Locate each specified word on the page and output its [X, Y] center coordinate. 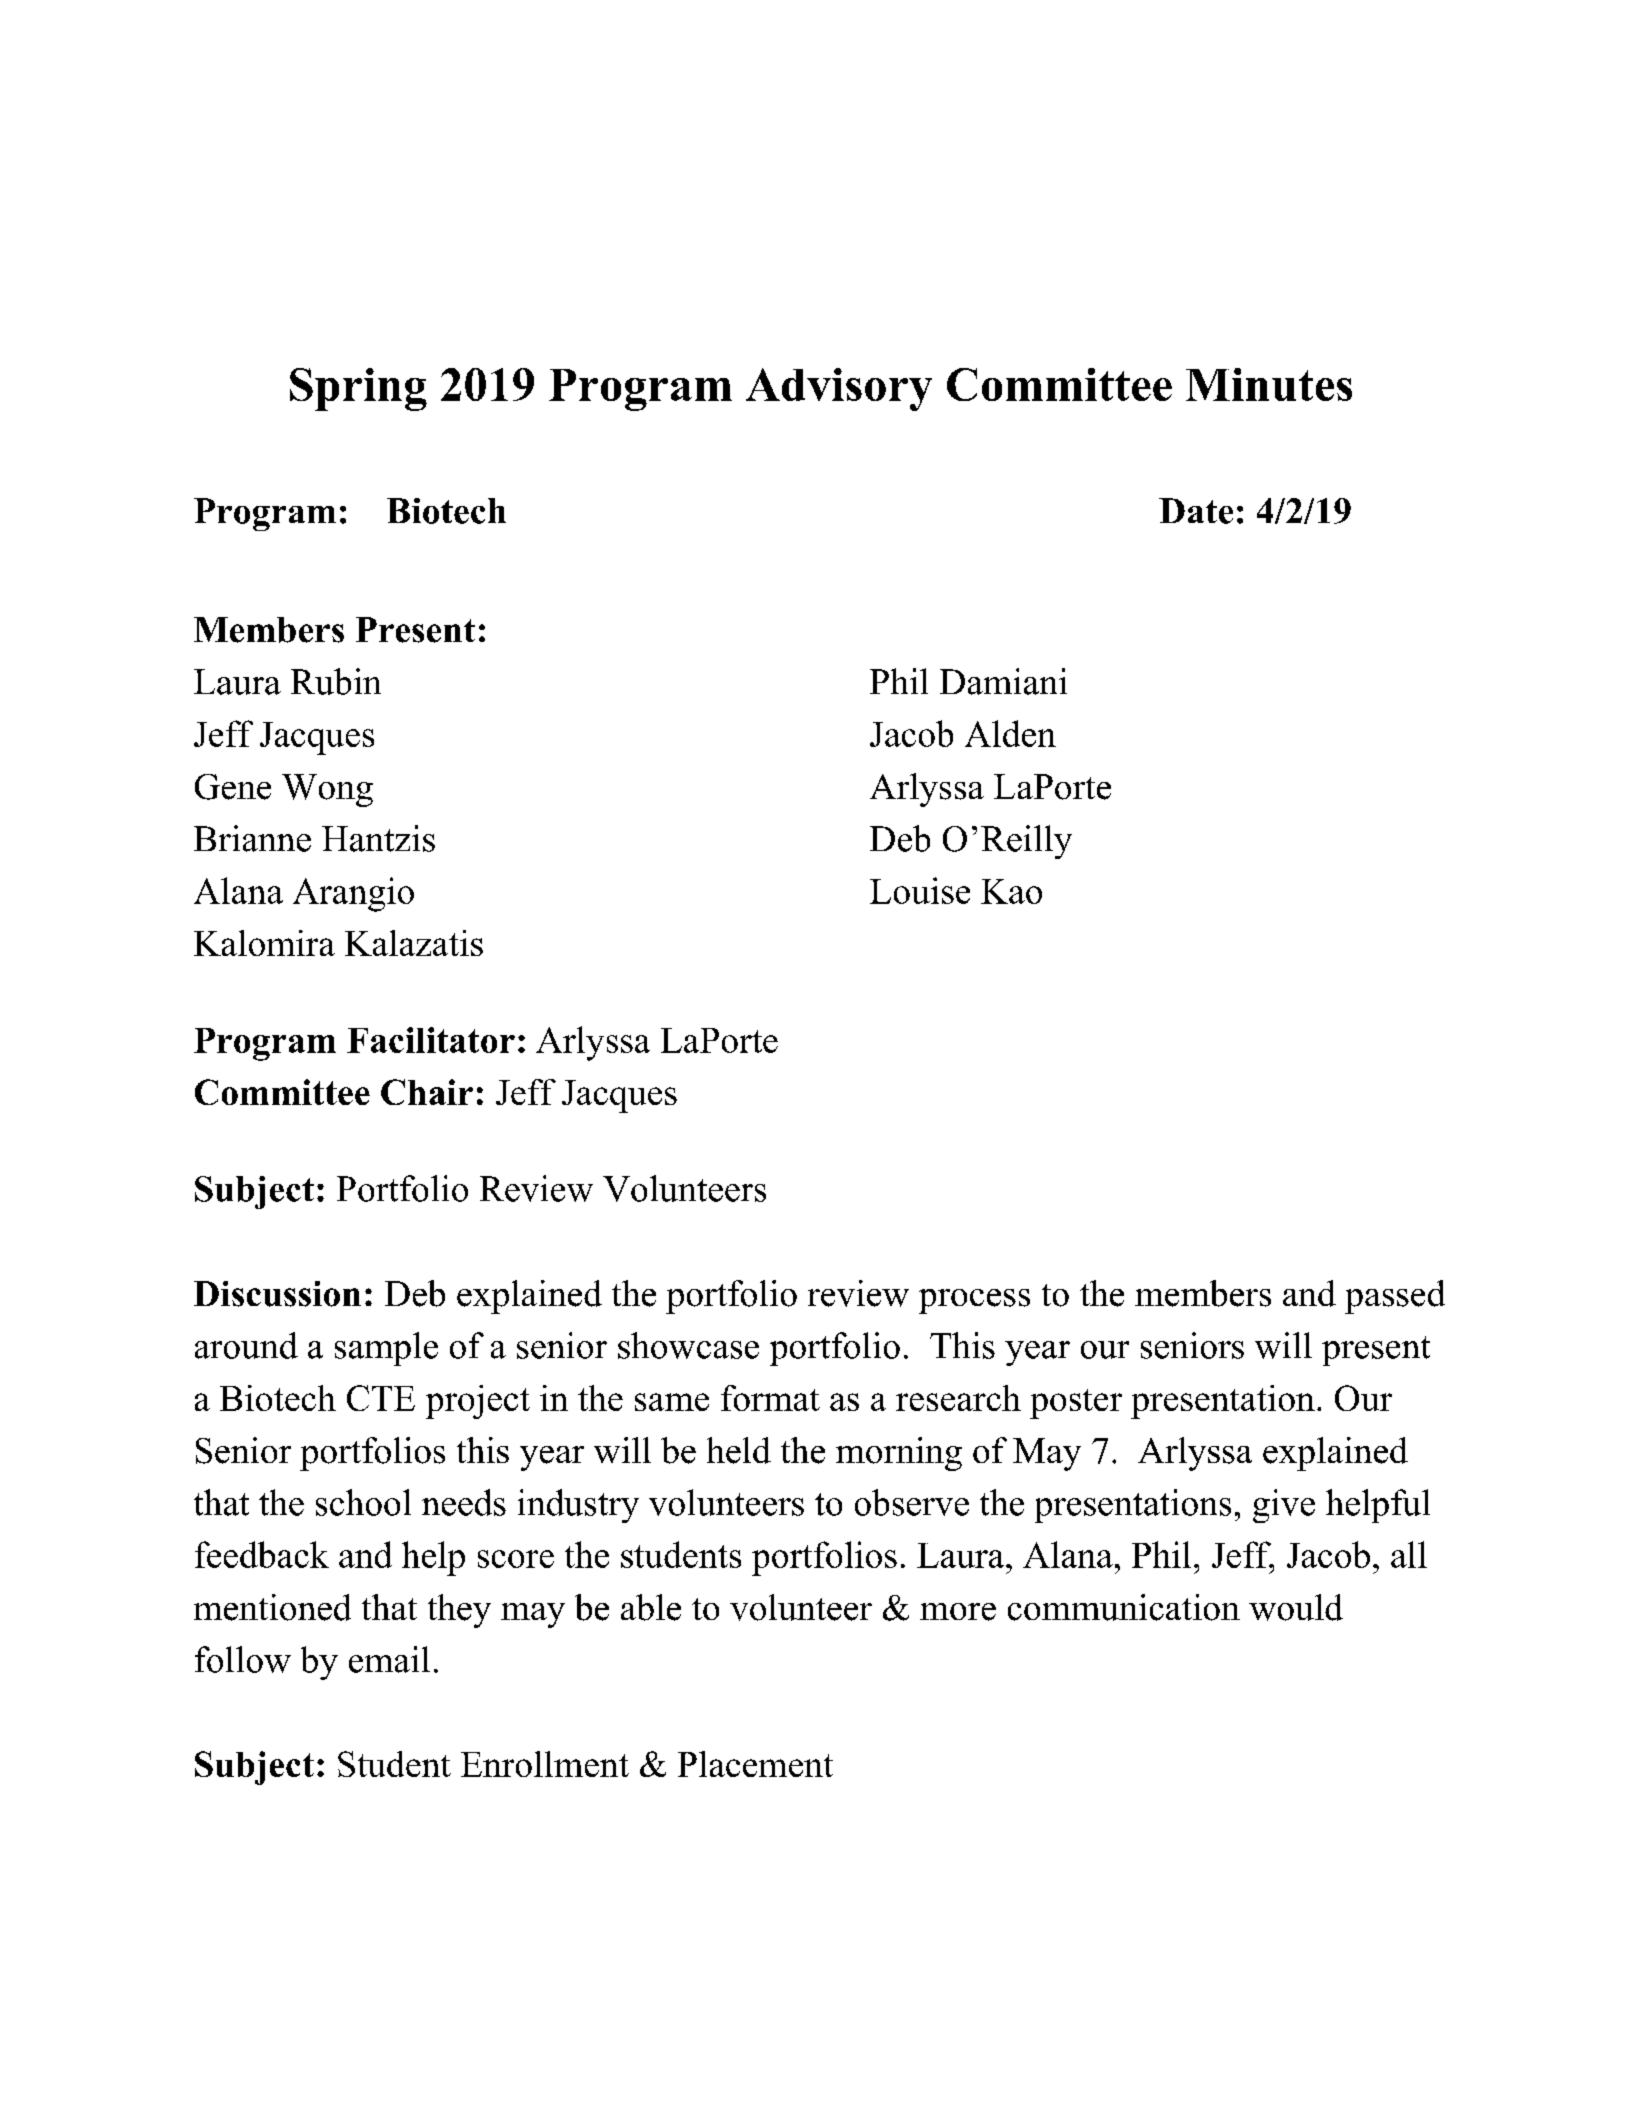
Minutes [1269, 384]
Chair [427, 1092]
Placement [755, 1764]
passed [1395, 1297]
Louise [920, 890]
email [389, 1659]
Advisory [839, 389]
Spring [358, 389]
